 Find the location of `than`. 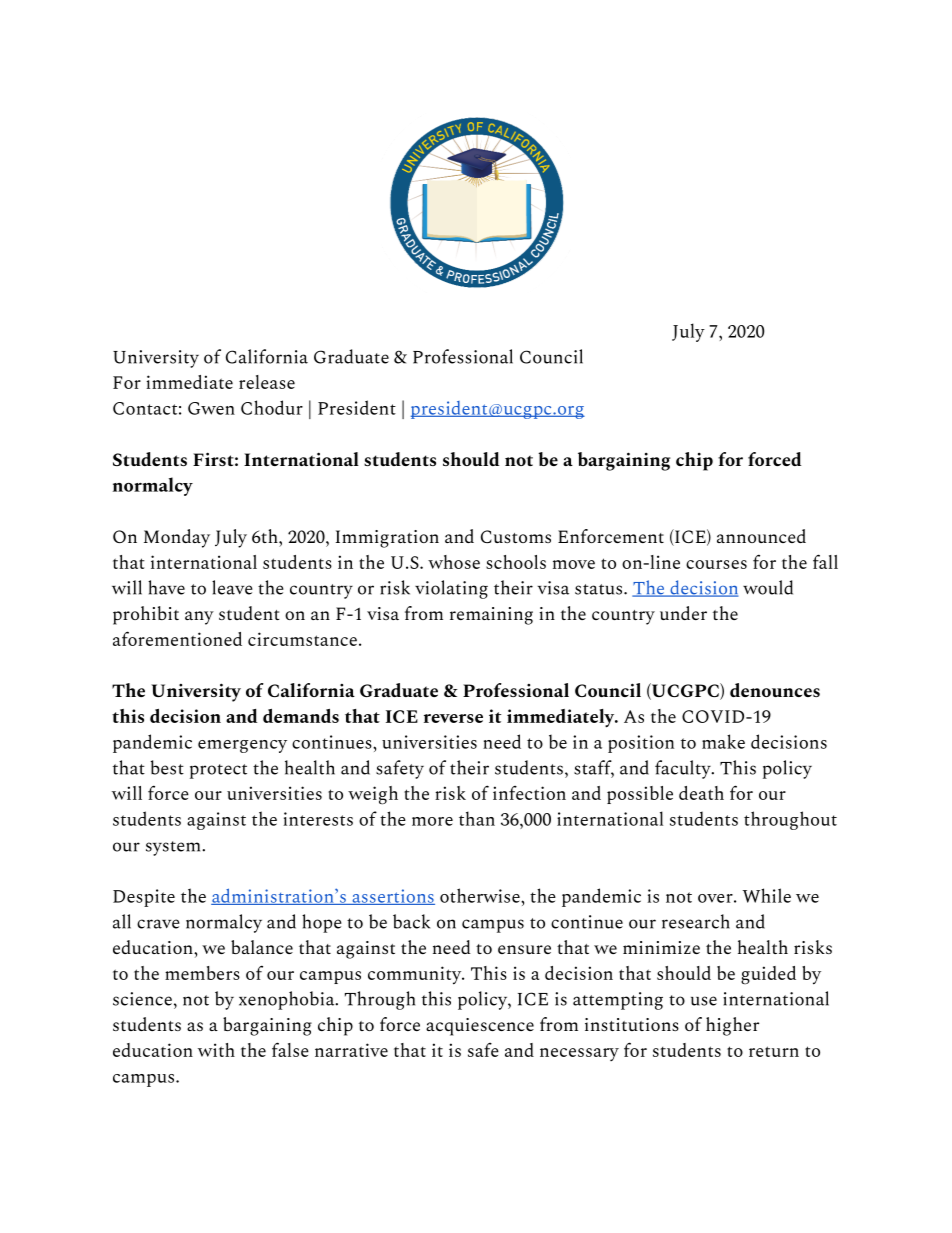

than is located at coordinates (477, 818).
